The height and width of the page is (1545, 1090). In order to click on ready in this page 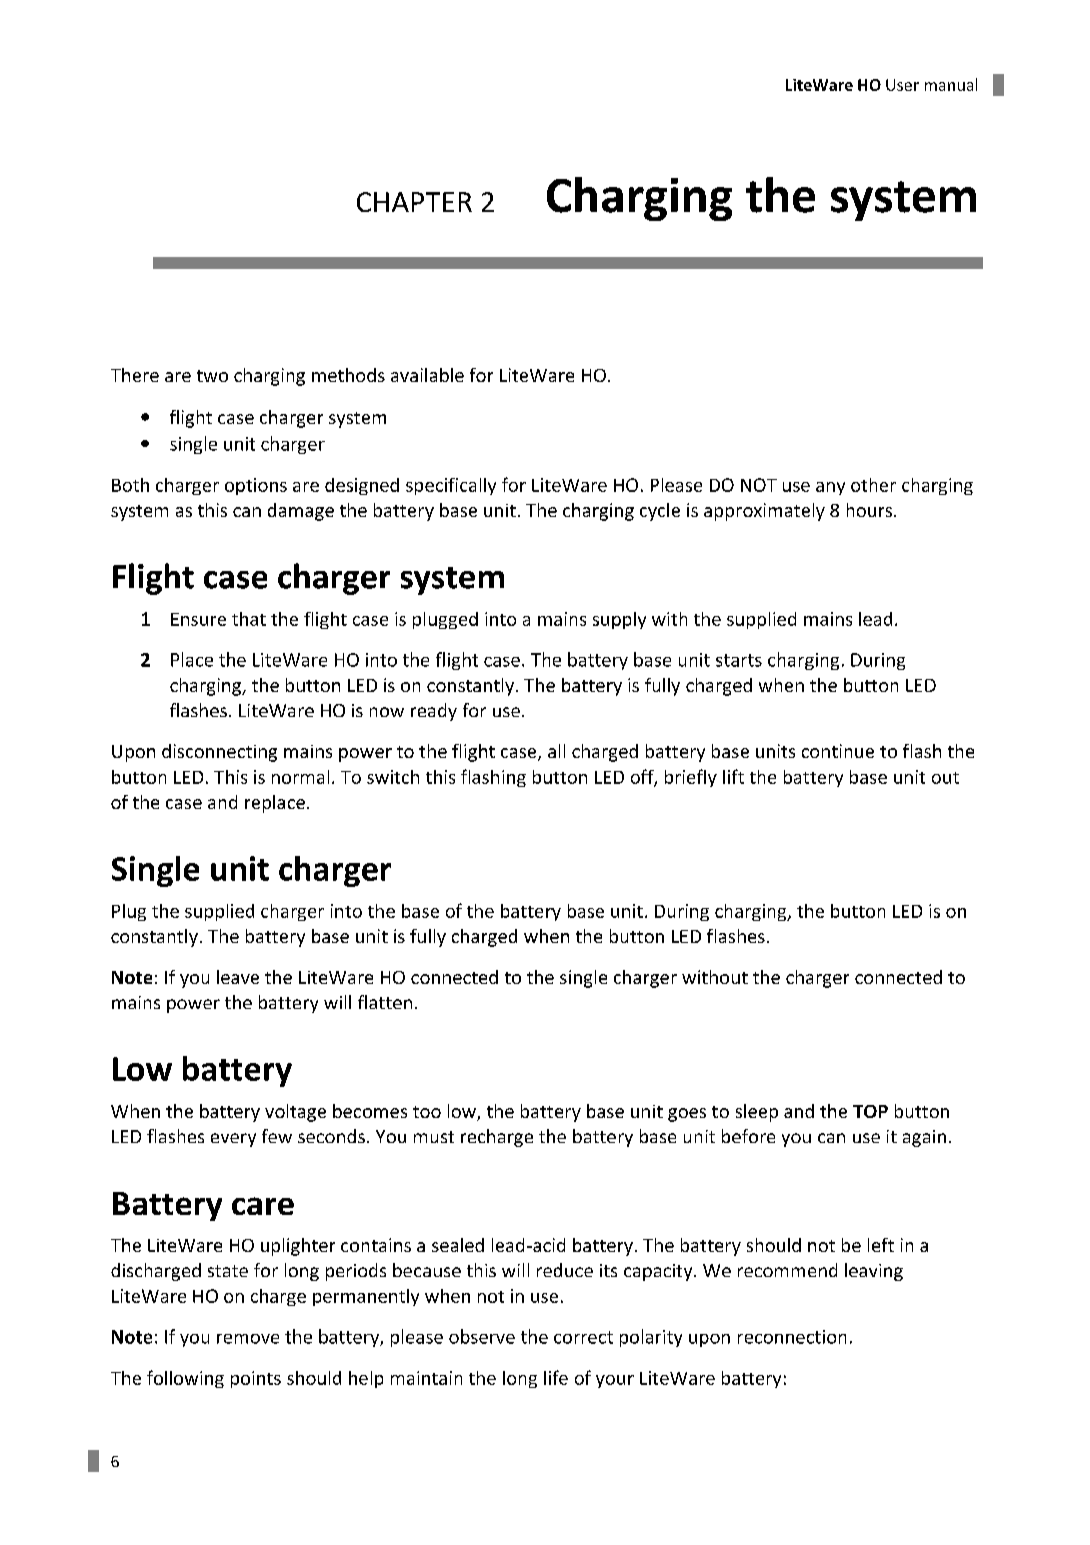, I will do `click(434, 712)`.
